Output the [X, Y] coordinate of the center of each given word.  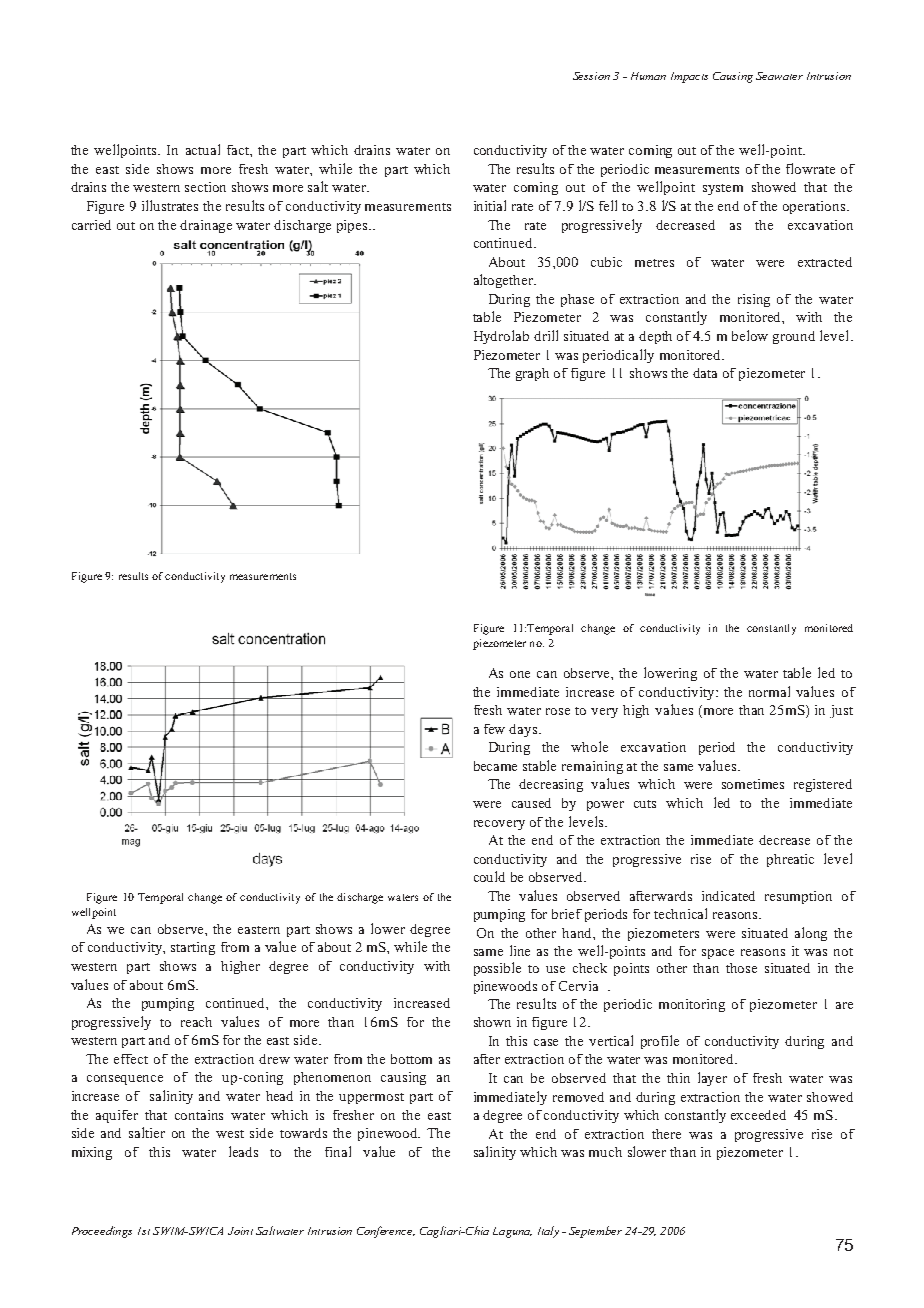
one [520, 674]
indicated [728, 896]
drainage [206, 226]
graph [532, 374]
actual [203, 149]
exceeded [758, 1115]
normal [769, 691]
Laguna [512, 1232]
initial [490, 205]
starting [193, 948]
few [494, 729]
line [520, 950]
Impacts [689, 77]
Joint [240, 1231]
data [705, 373]
